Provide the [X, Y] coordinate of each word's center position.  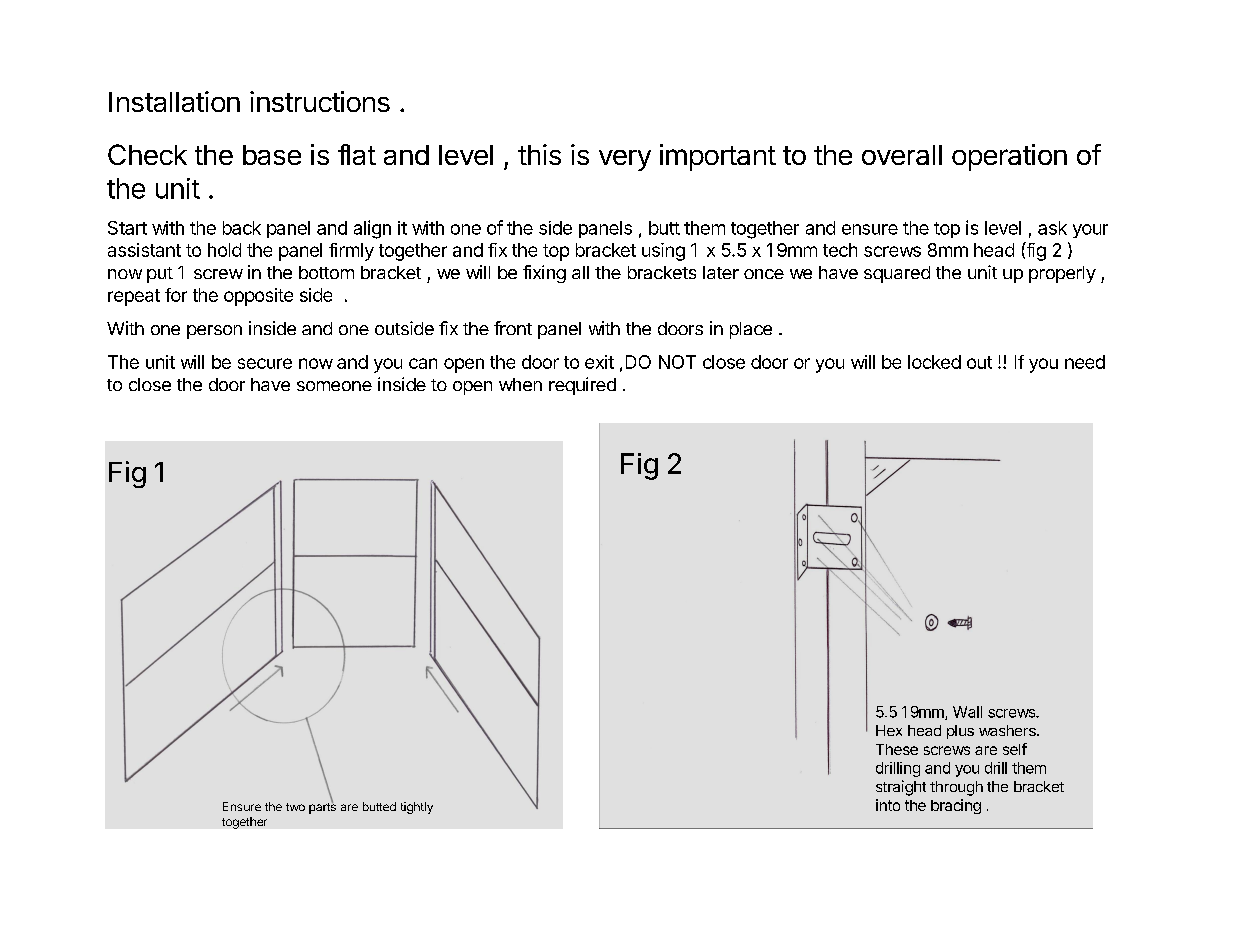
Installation [174, 101]
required [582, 386]
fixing [544, 274]
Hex [889, 730]
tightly [417, 808]
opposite [258, 297]
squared [897, 274]
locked [934, 362]
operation [1009, 157]
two [295, 807]
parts [322, 807]
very [625, 160]
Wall [967, 712]
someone [334, 386]
